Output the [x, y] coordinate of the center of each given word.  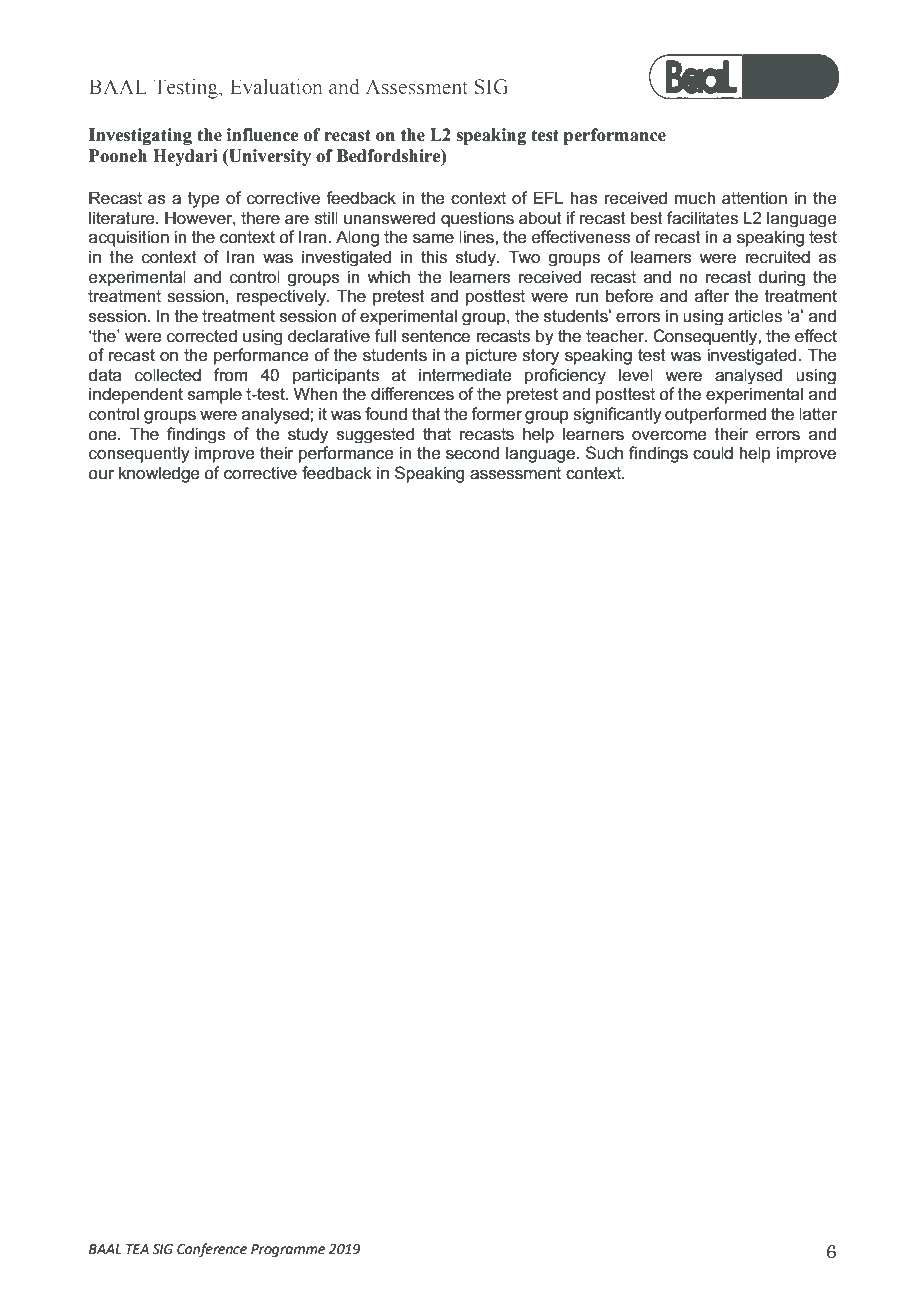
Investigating [140, 136]
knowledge [159, 474]
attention [754, 198]
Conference [212, 1250]
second [472, 453]
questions [477, 219]
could [713, 453]
